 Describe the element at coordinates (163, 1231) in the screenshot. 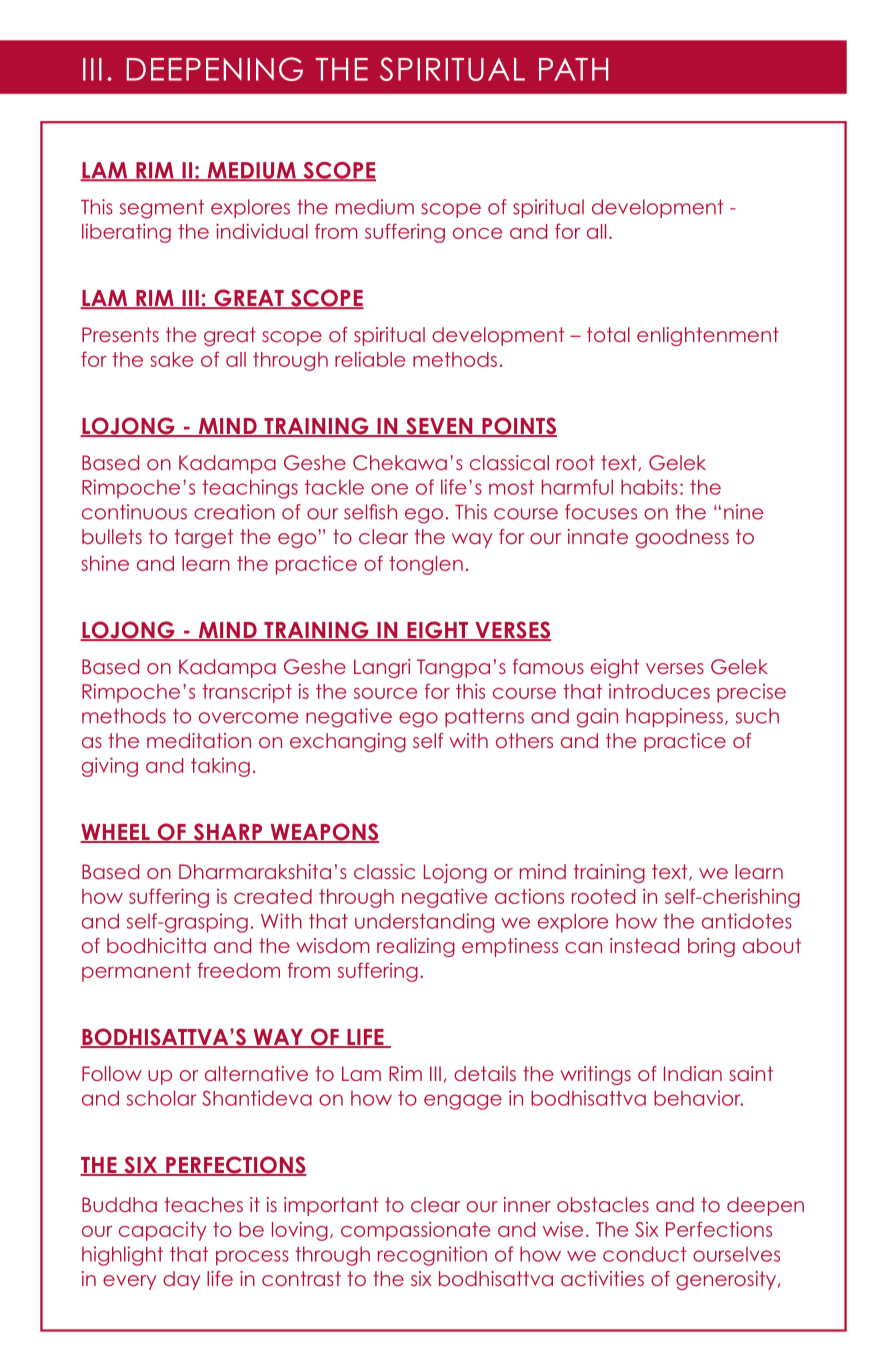

I see `capacity` at that location.
